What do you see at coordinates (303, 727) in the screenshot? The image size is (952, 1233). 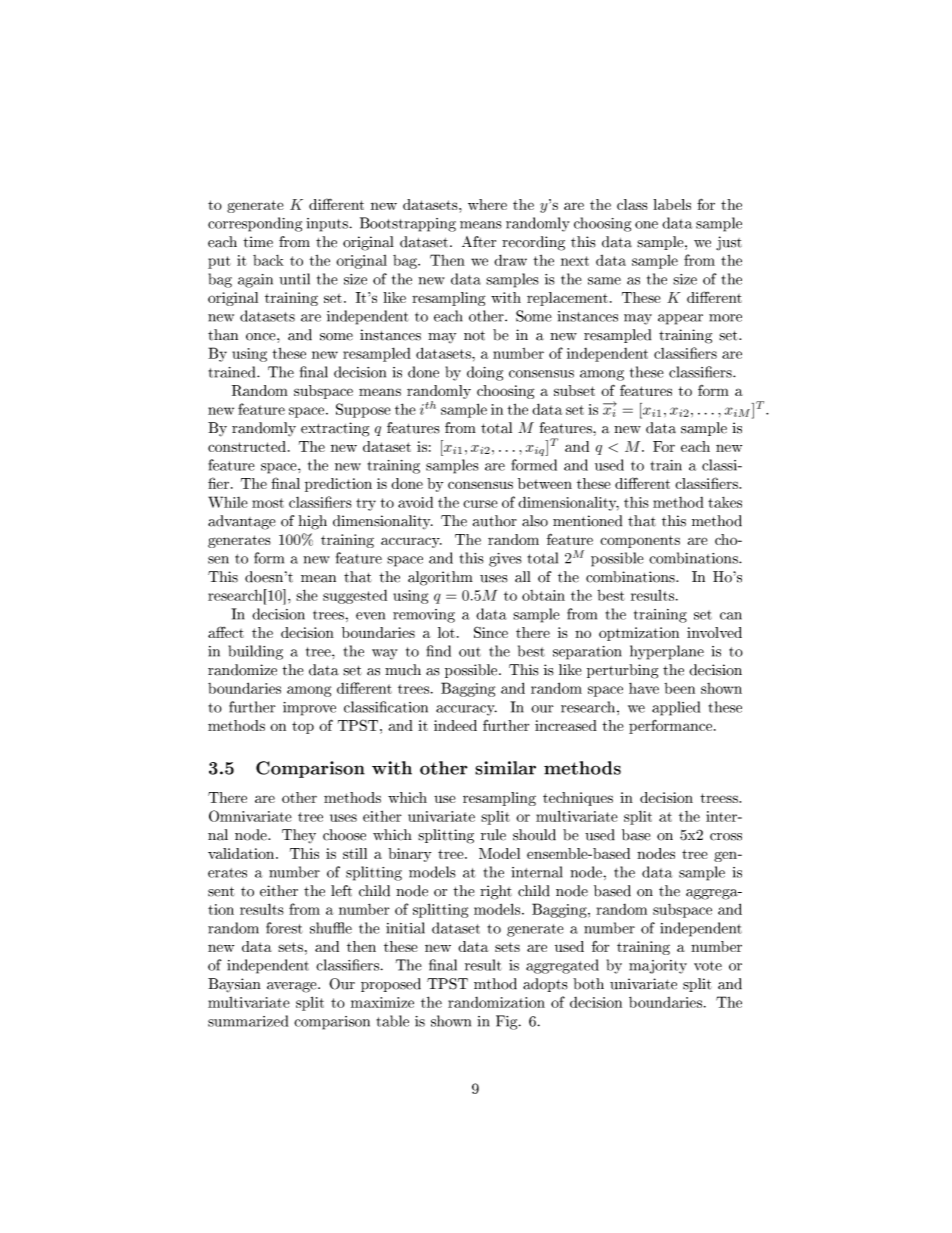 I see `top` at bounding box center [303, 727].
